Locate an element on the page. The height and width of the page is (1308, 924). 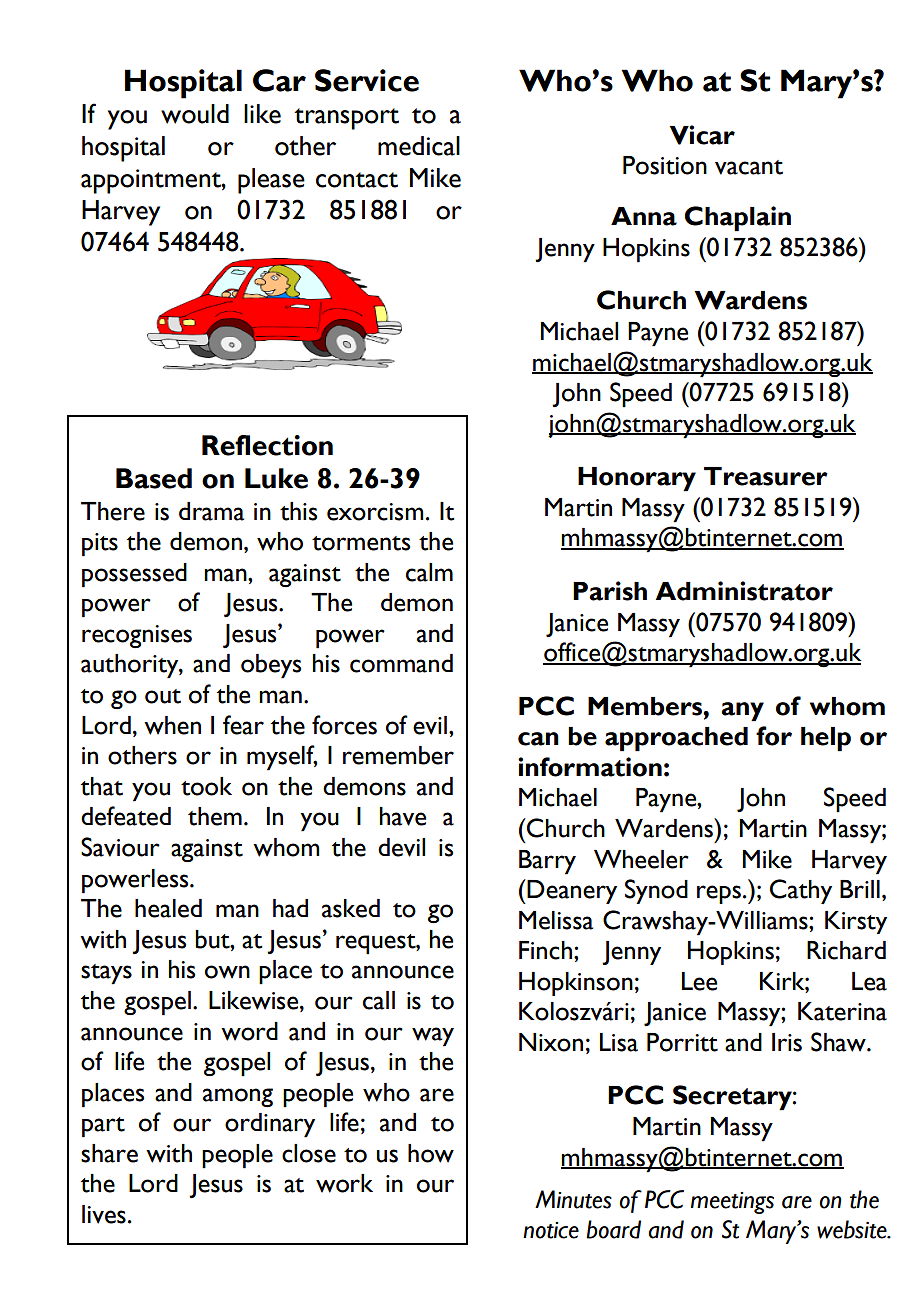
calm is located at coordinates (429, 572).
